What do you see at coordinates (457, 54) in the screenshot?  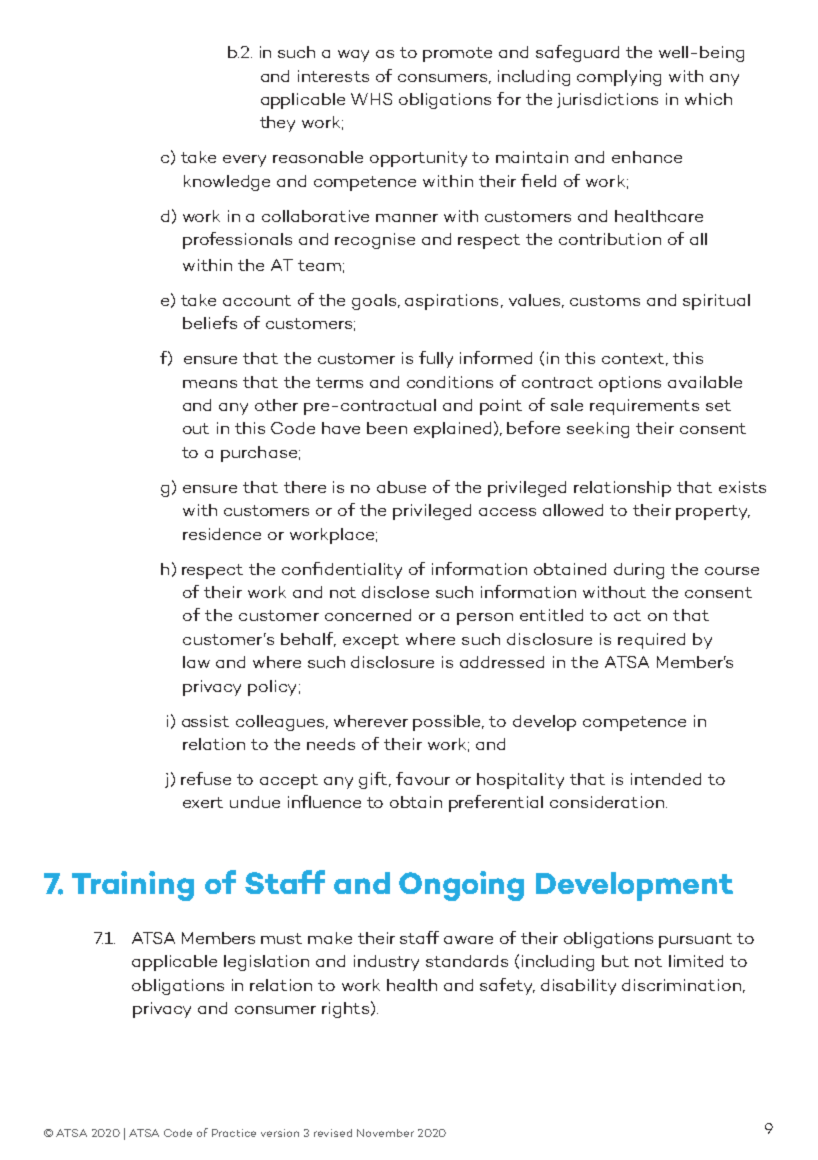 I see `promote` at bounding box center [457, 54].
